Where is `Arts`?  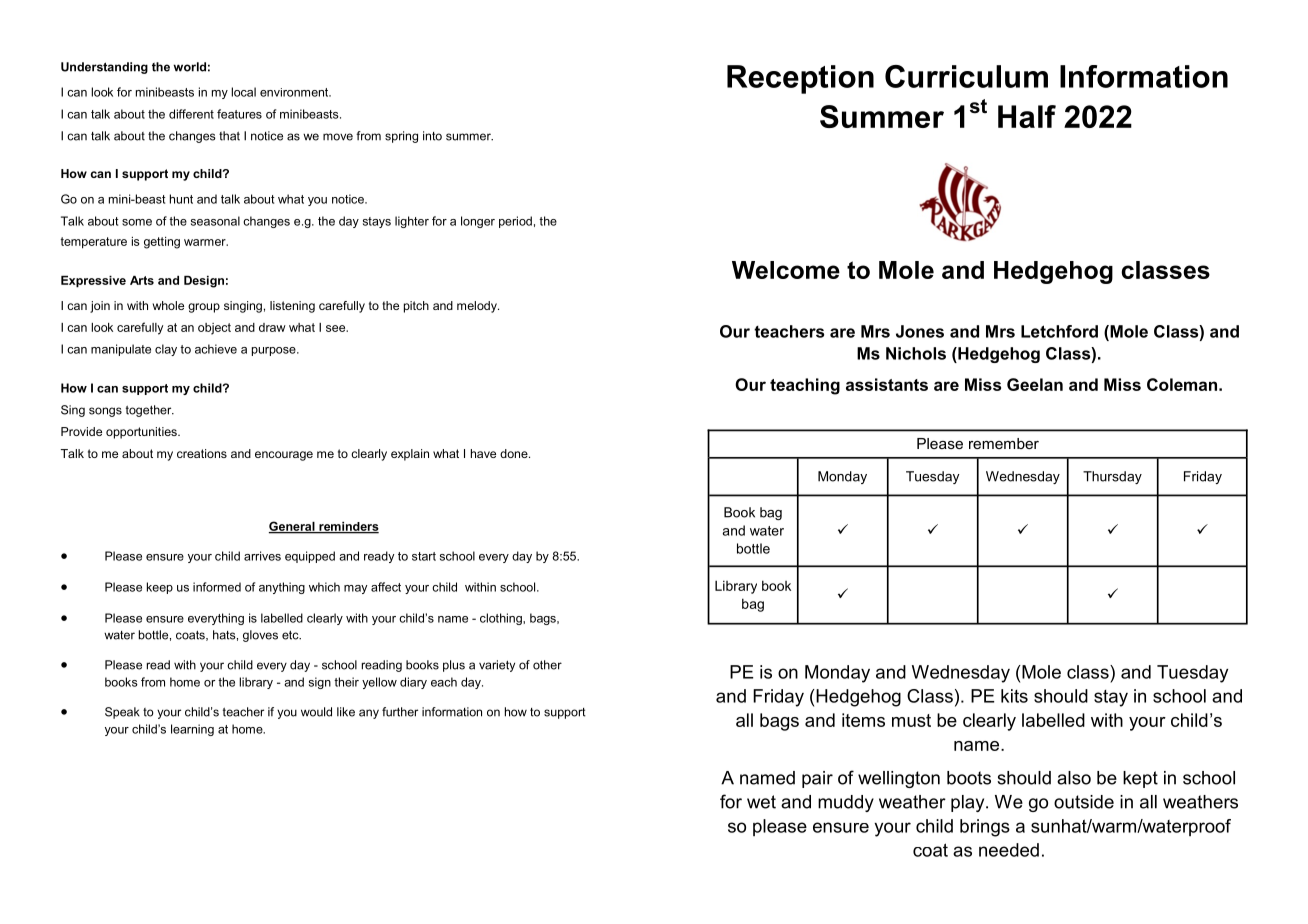 Arts is located at coordinates (142, 280).
